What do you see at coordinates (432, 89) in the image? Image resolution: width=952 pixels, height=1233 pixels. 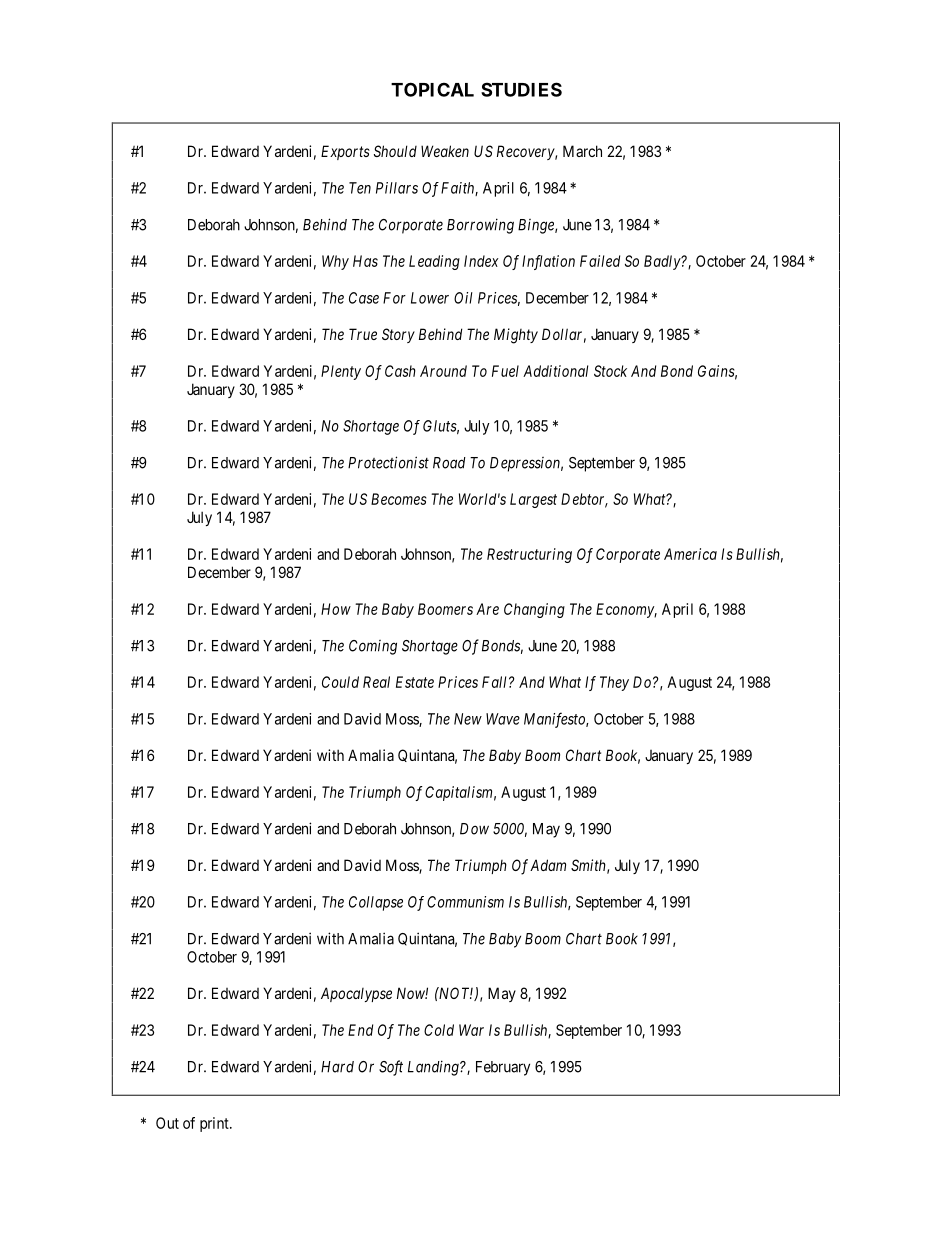 I see `TOPICAL` at bounding box center [432, 89].
